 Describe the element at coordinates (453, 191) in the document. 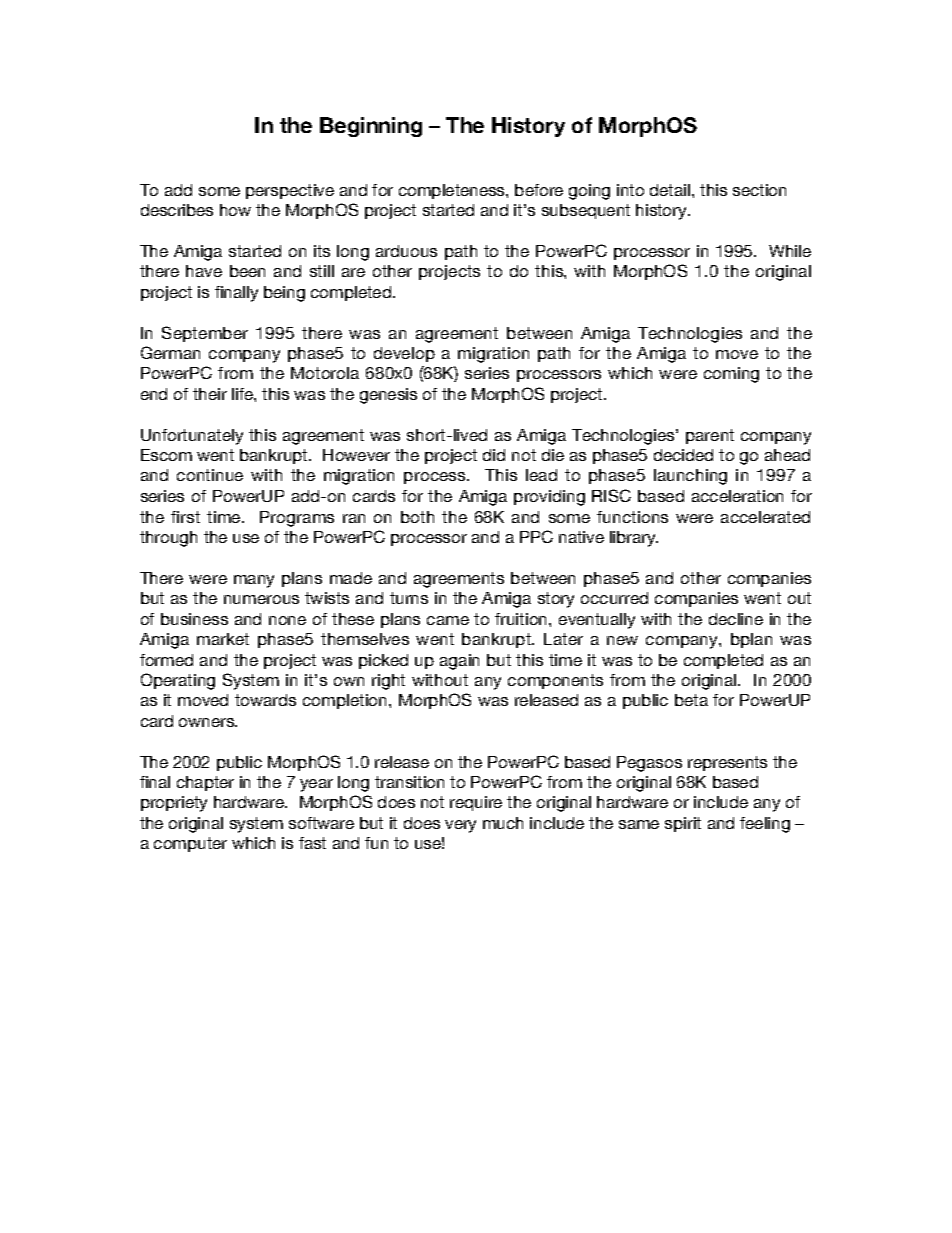

I see `completeness` at that location.
